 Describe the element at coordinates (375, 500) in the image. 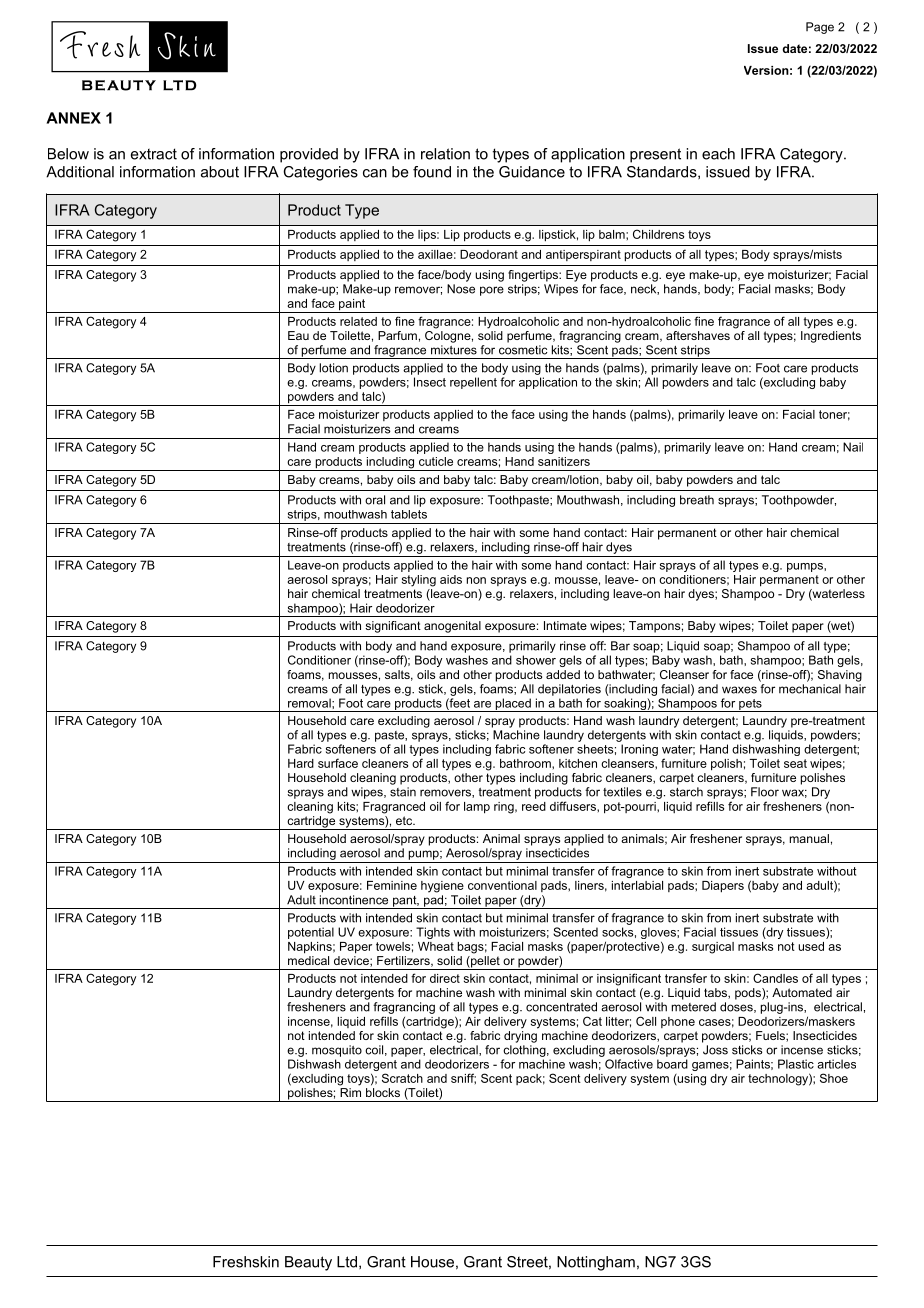

I see `oral` at that location.
